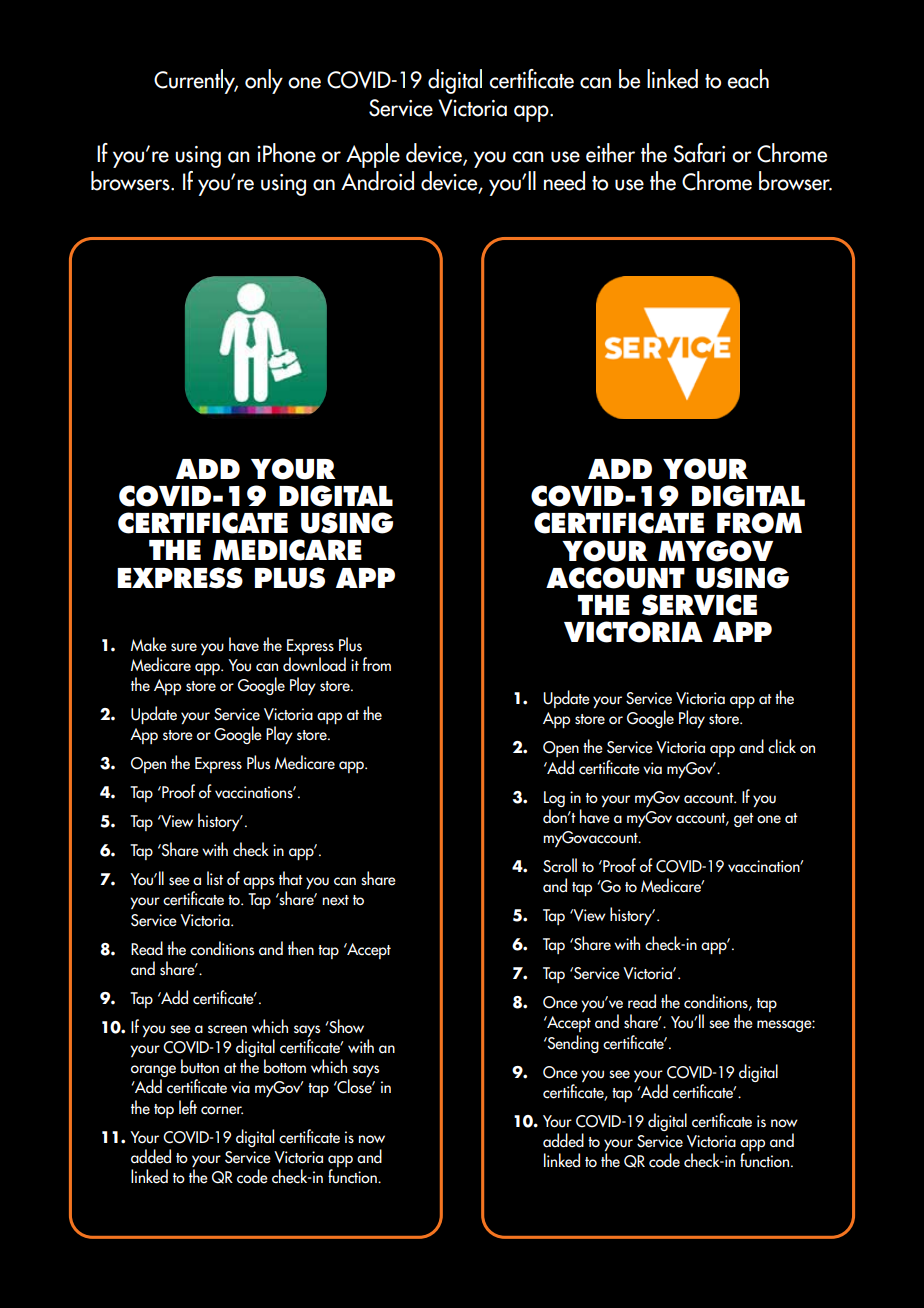 The height and width of the document is (1308, 924). I want to click on sure, so click(184, 647).
